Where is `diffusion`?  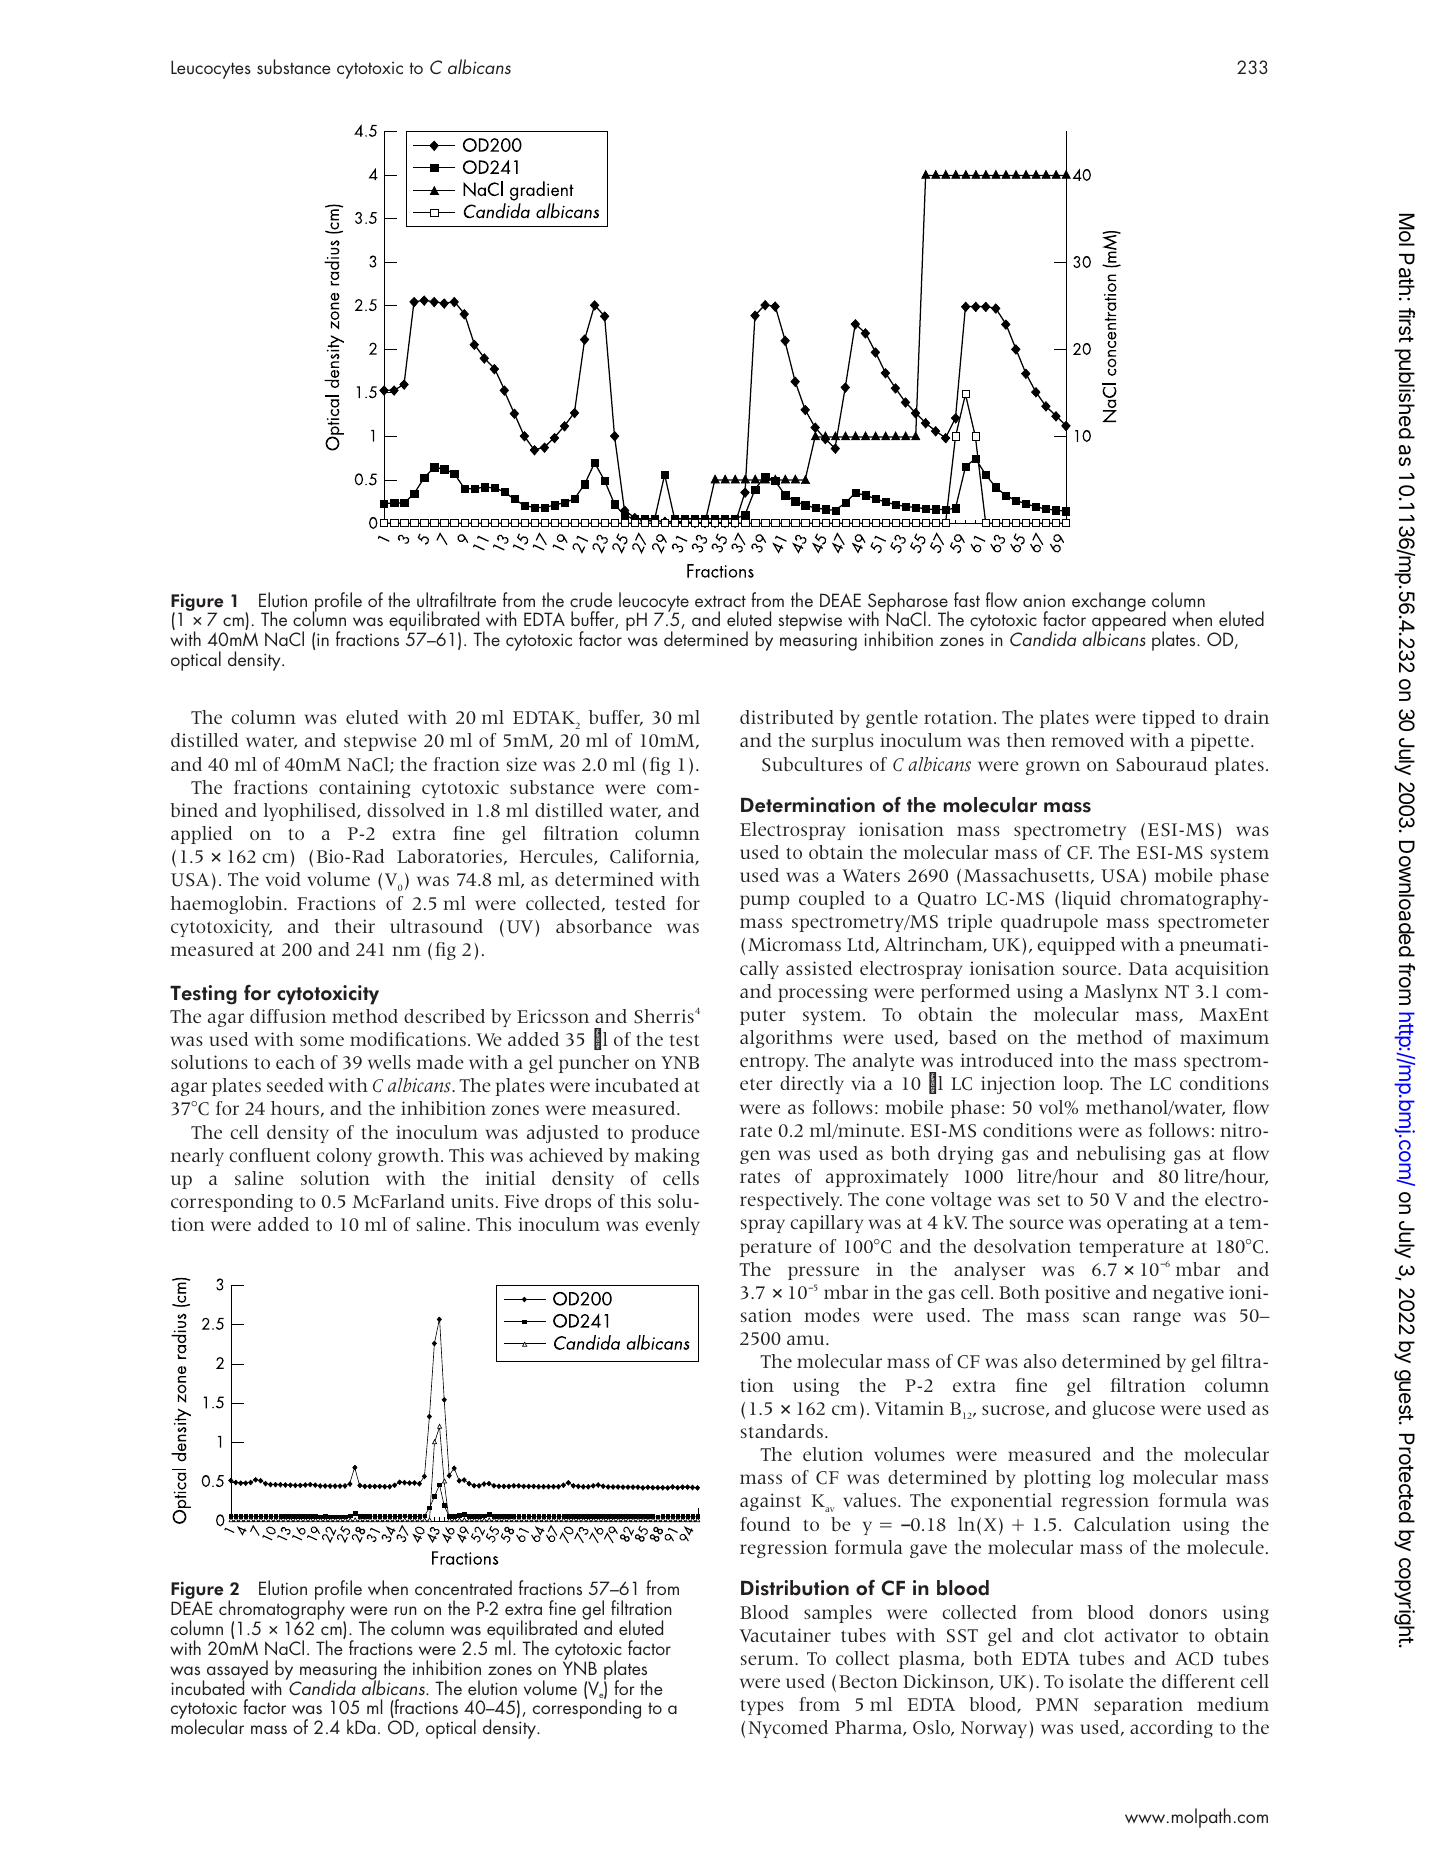 diffusion is located at coordinates (288, 1016).
